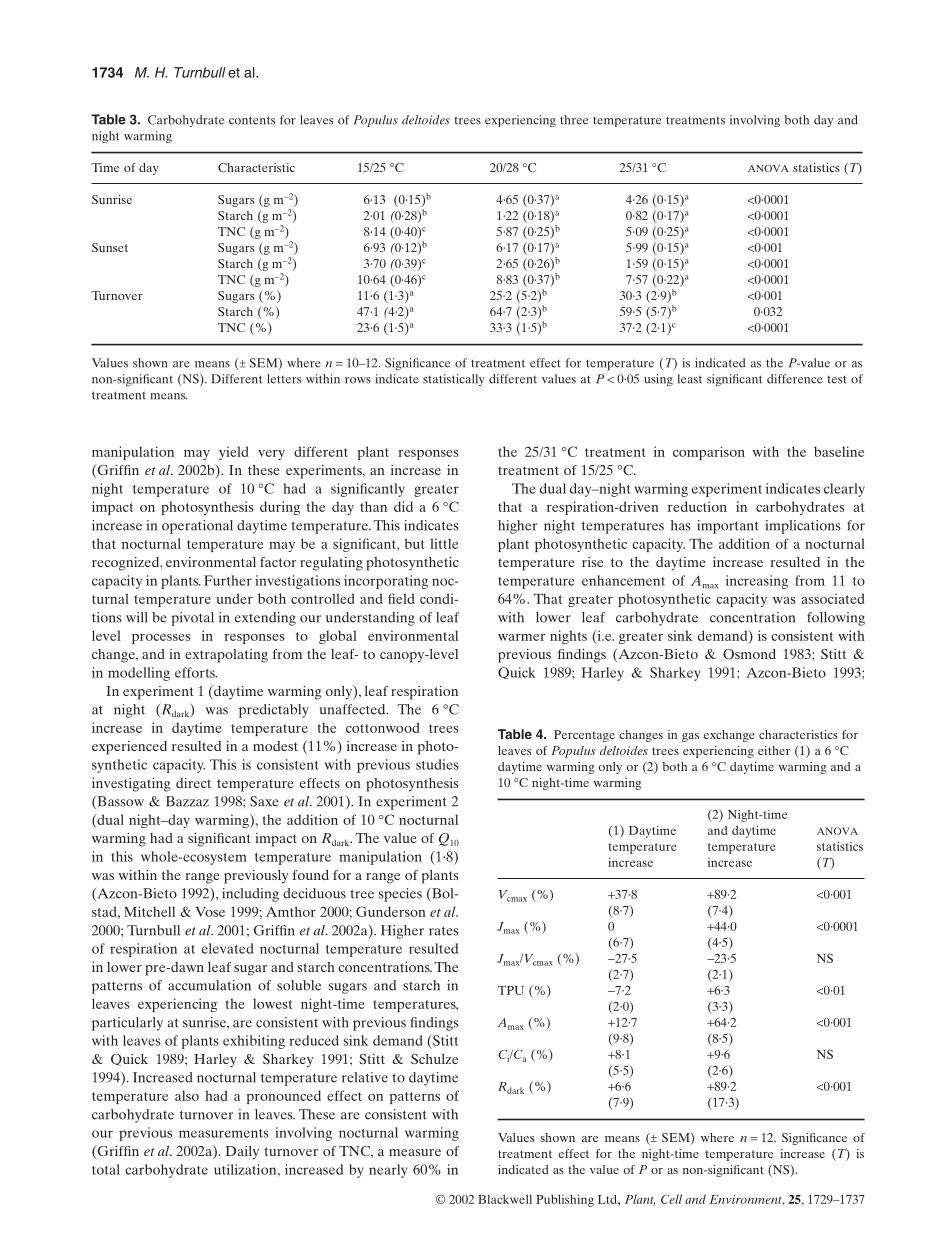  I want to click on efforts, so click(196, 672).
